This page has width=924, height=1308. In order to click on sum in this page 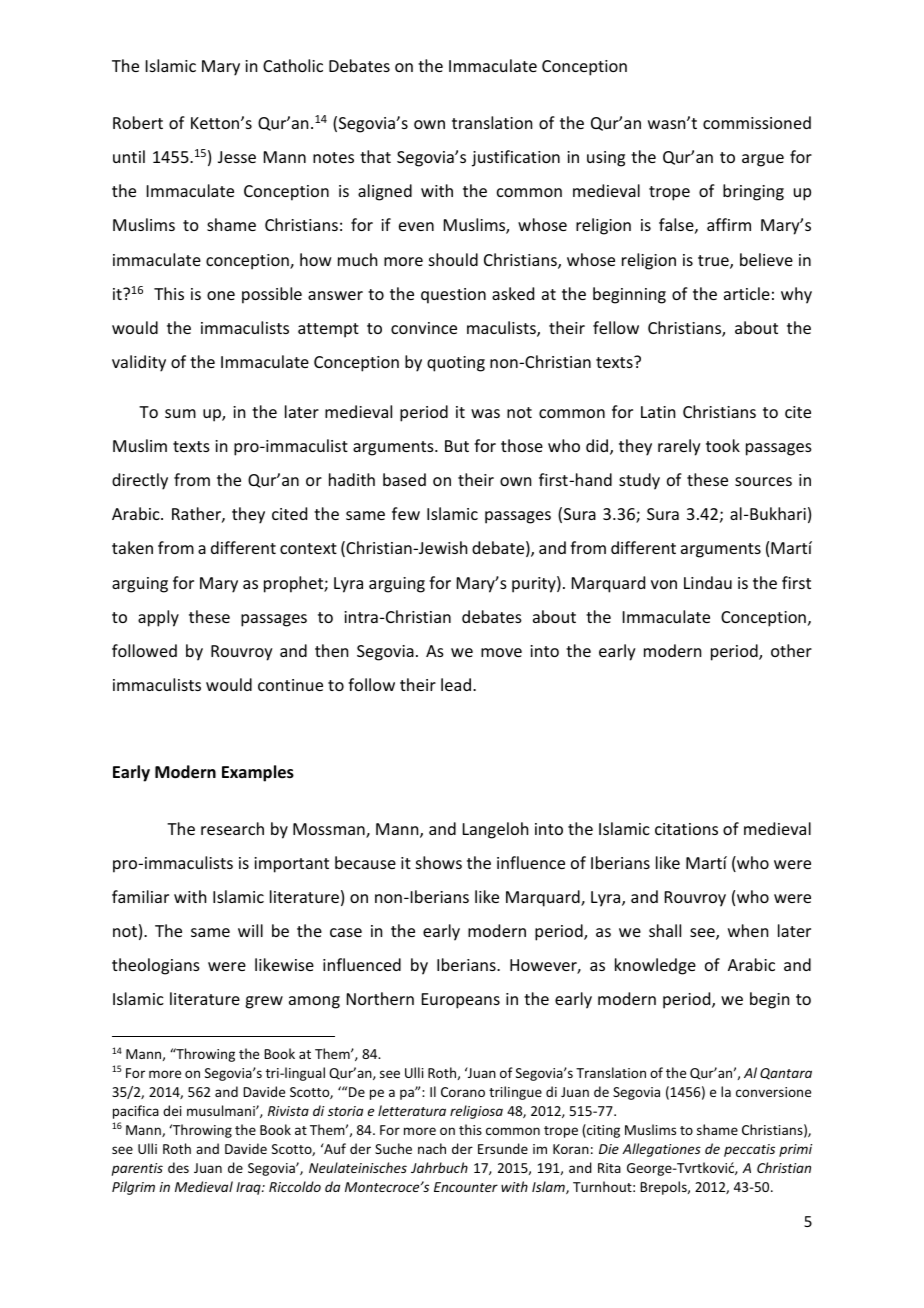, I will do `click(180, 413)`.
